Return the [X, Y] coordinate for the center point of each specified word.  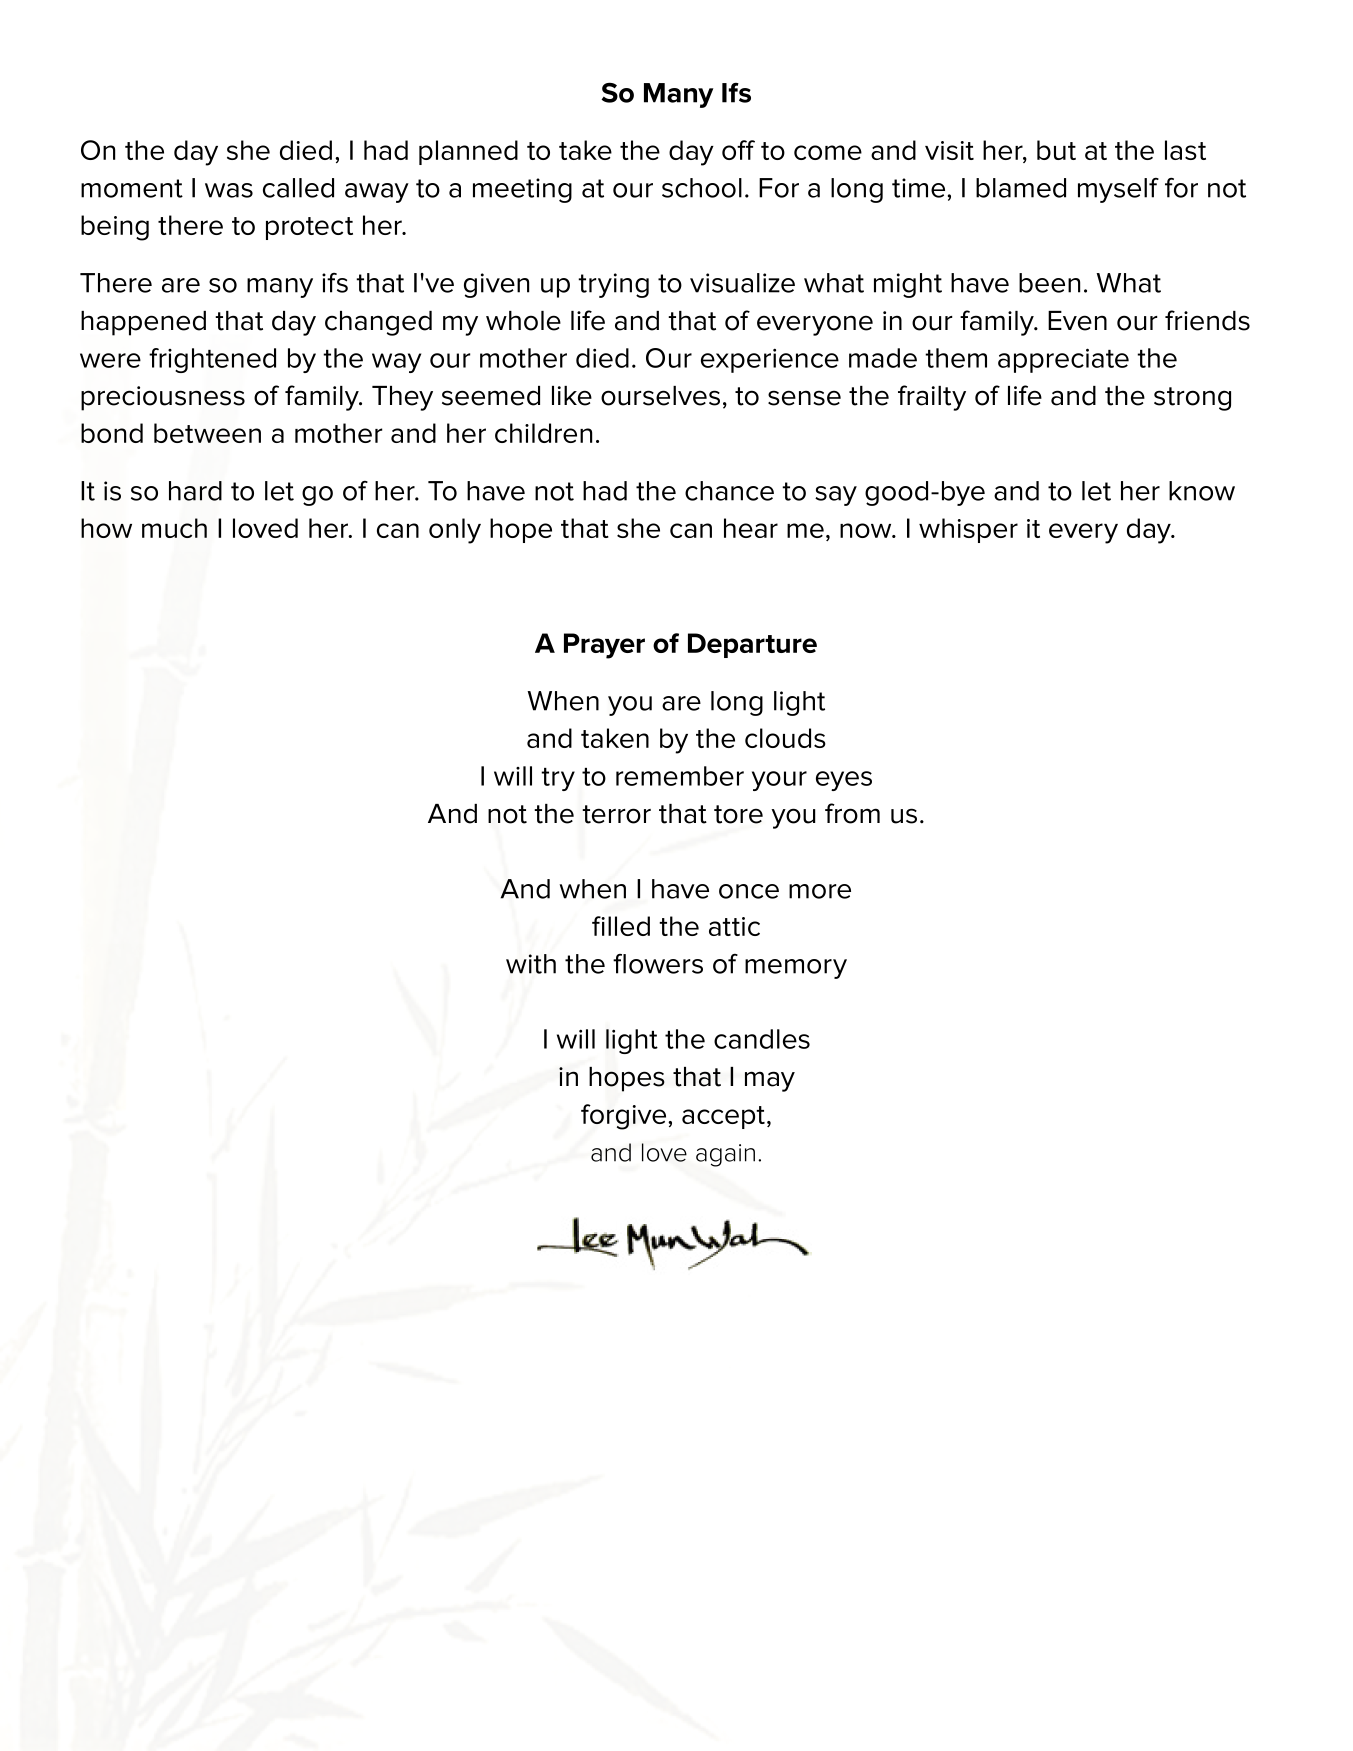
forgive [625, 1117]
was [229, 190]
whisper [968, 530]
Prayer [604, 646]
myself [1118, 190]
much [174, 528]
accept [723, 1117]
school [702, 188]
